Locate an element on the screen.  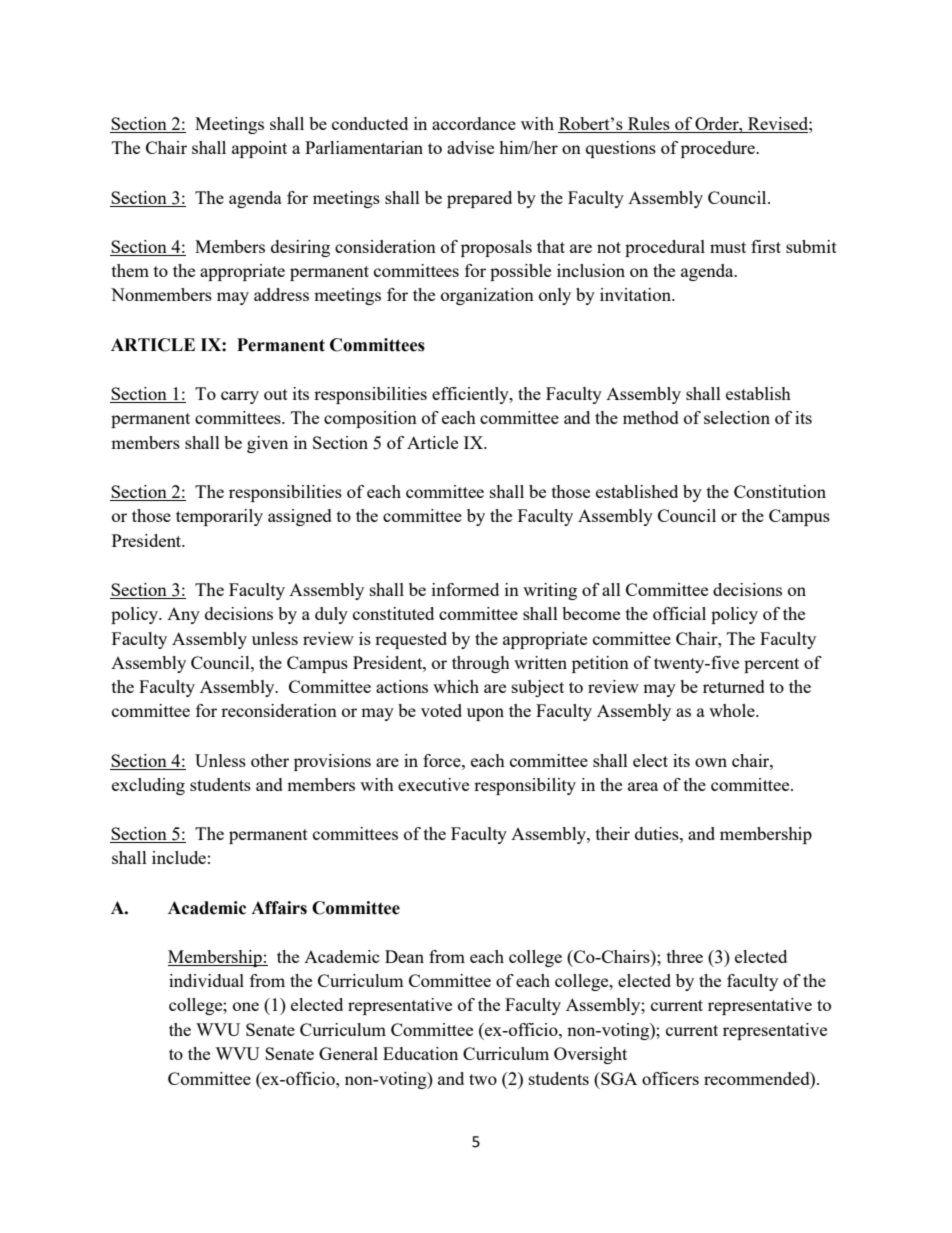
Any is located at coordinates (183, 616).
